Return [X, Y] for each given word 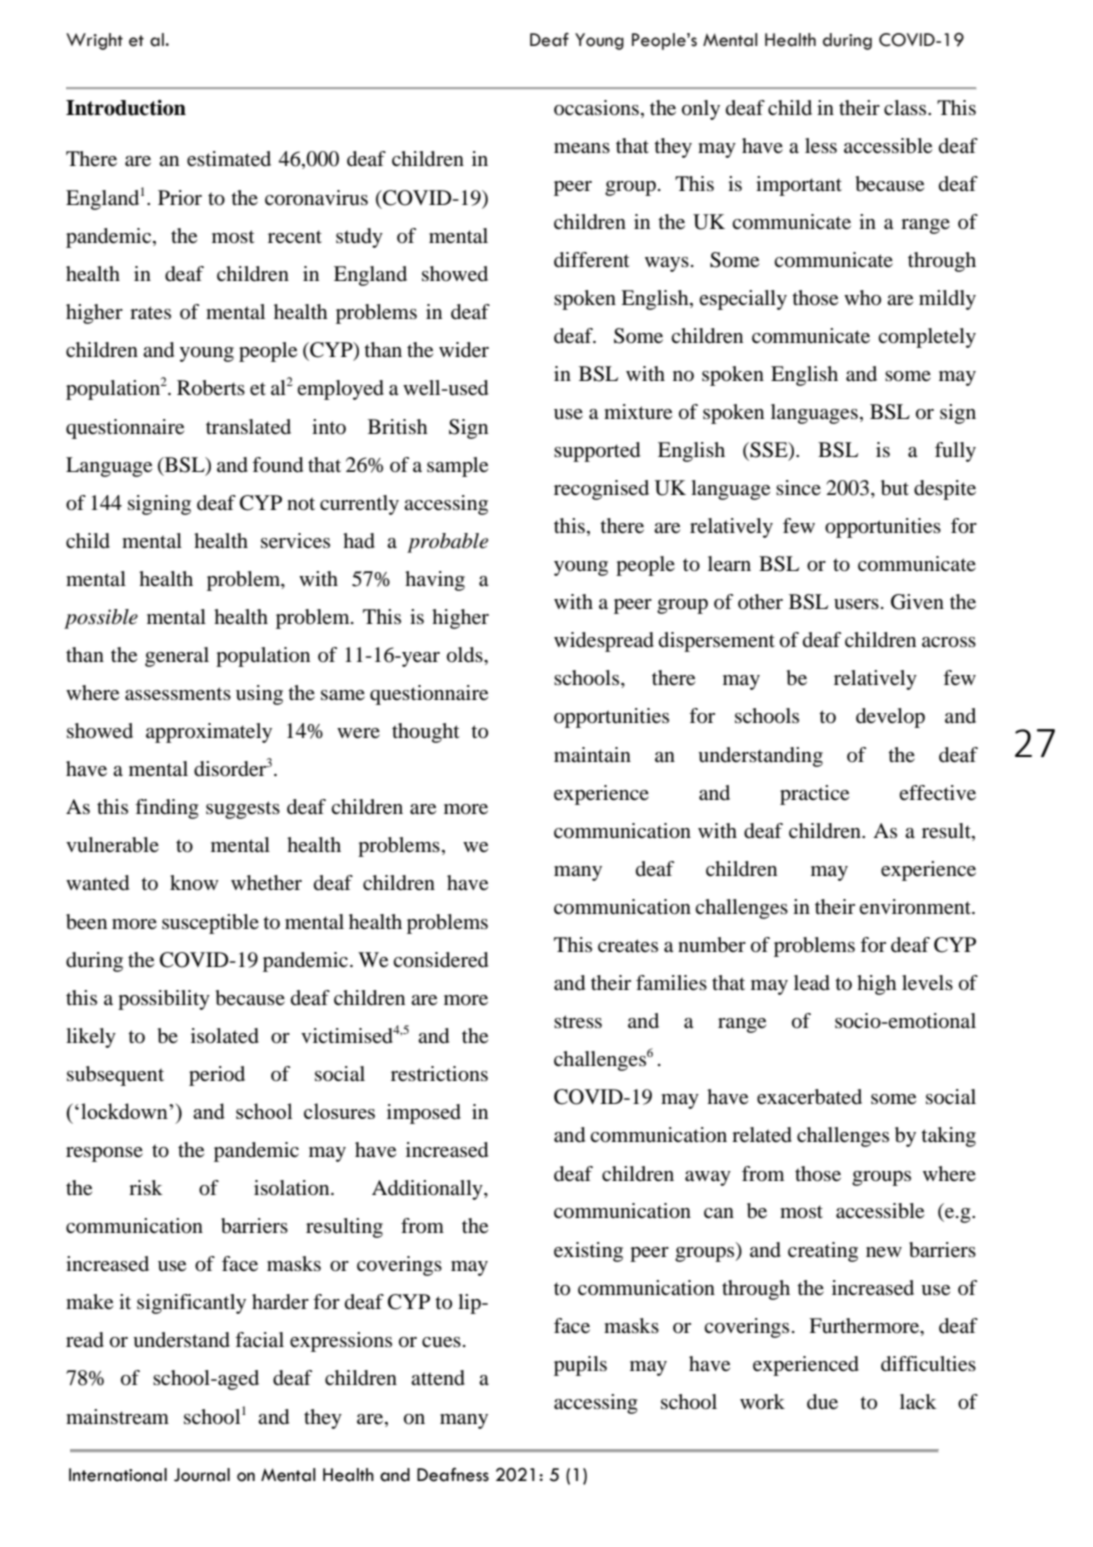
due [822, 1402]
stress [578, 1022]
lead [812, 983]
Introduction [126, 108]
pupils [580, 1366]
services [295, 541]
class [906, 107]
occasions [596, 108]
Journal [202, 1475]
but [895, 488]
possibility [164, 1000]
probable [447, 543]
